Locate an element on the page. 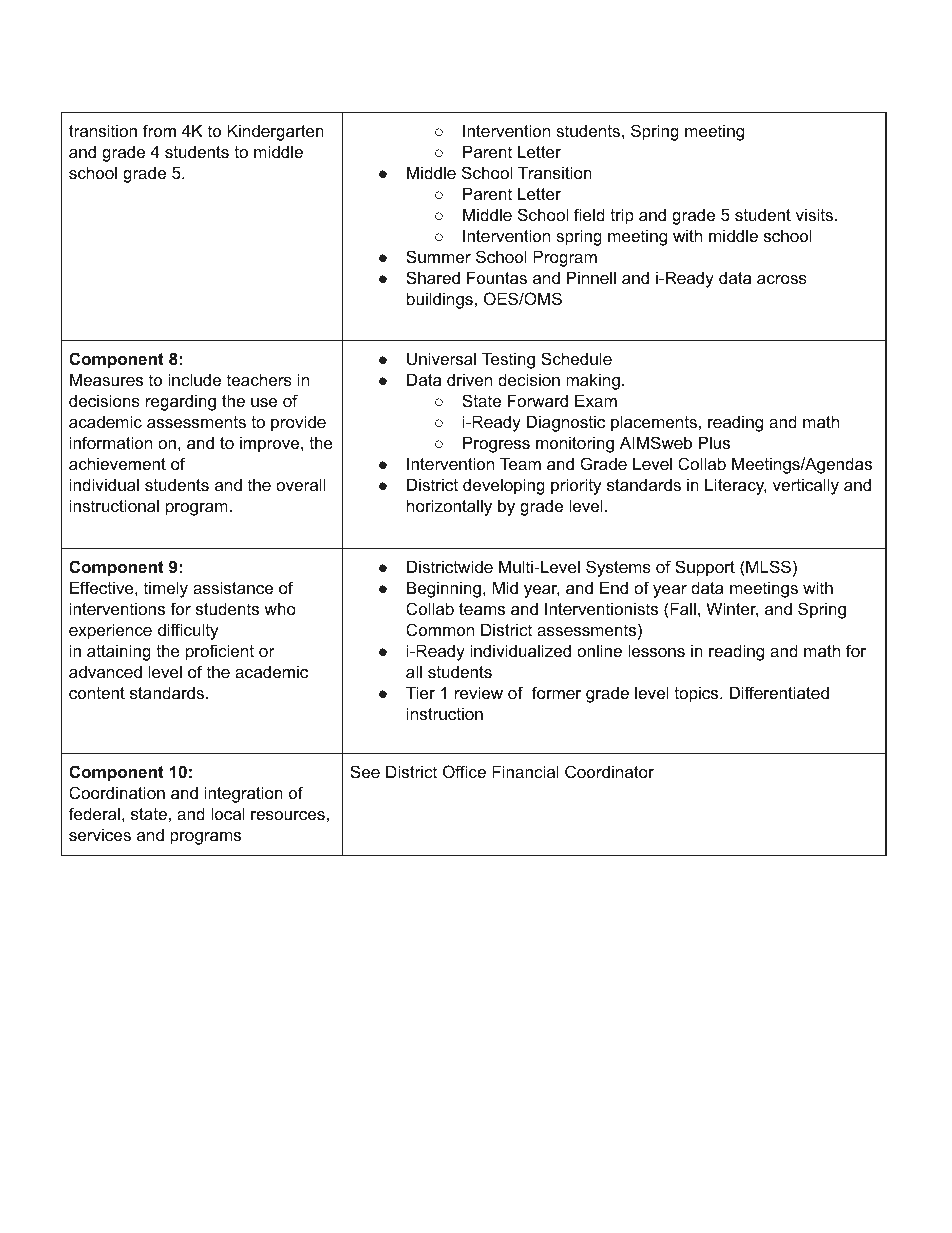 This image has height=1233, width=952. achievement is located at coordinates (117, 463).
